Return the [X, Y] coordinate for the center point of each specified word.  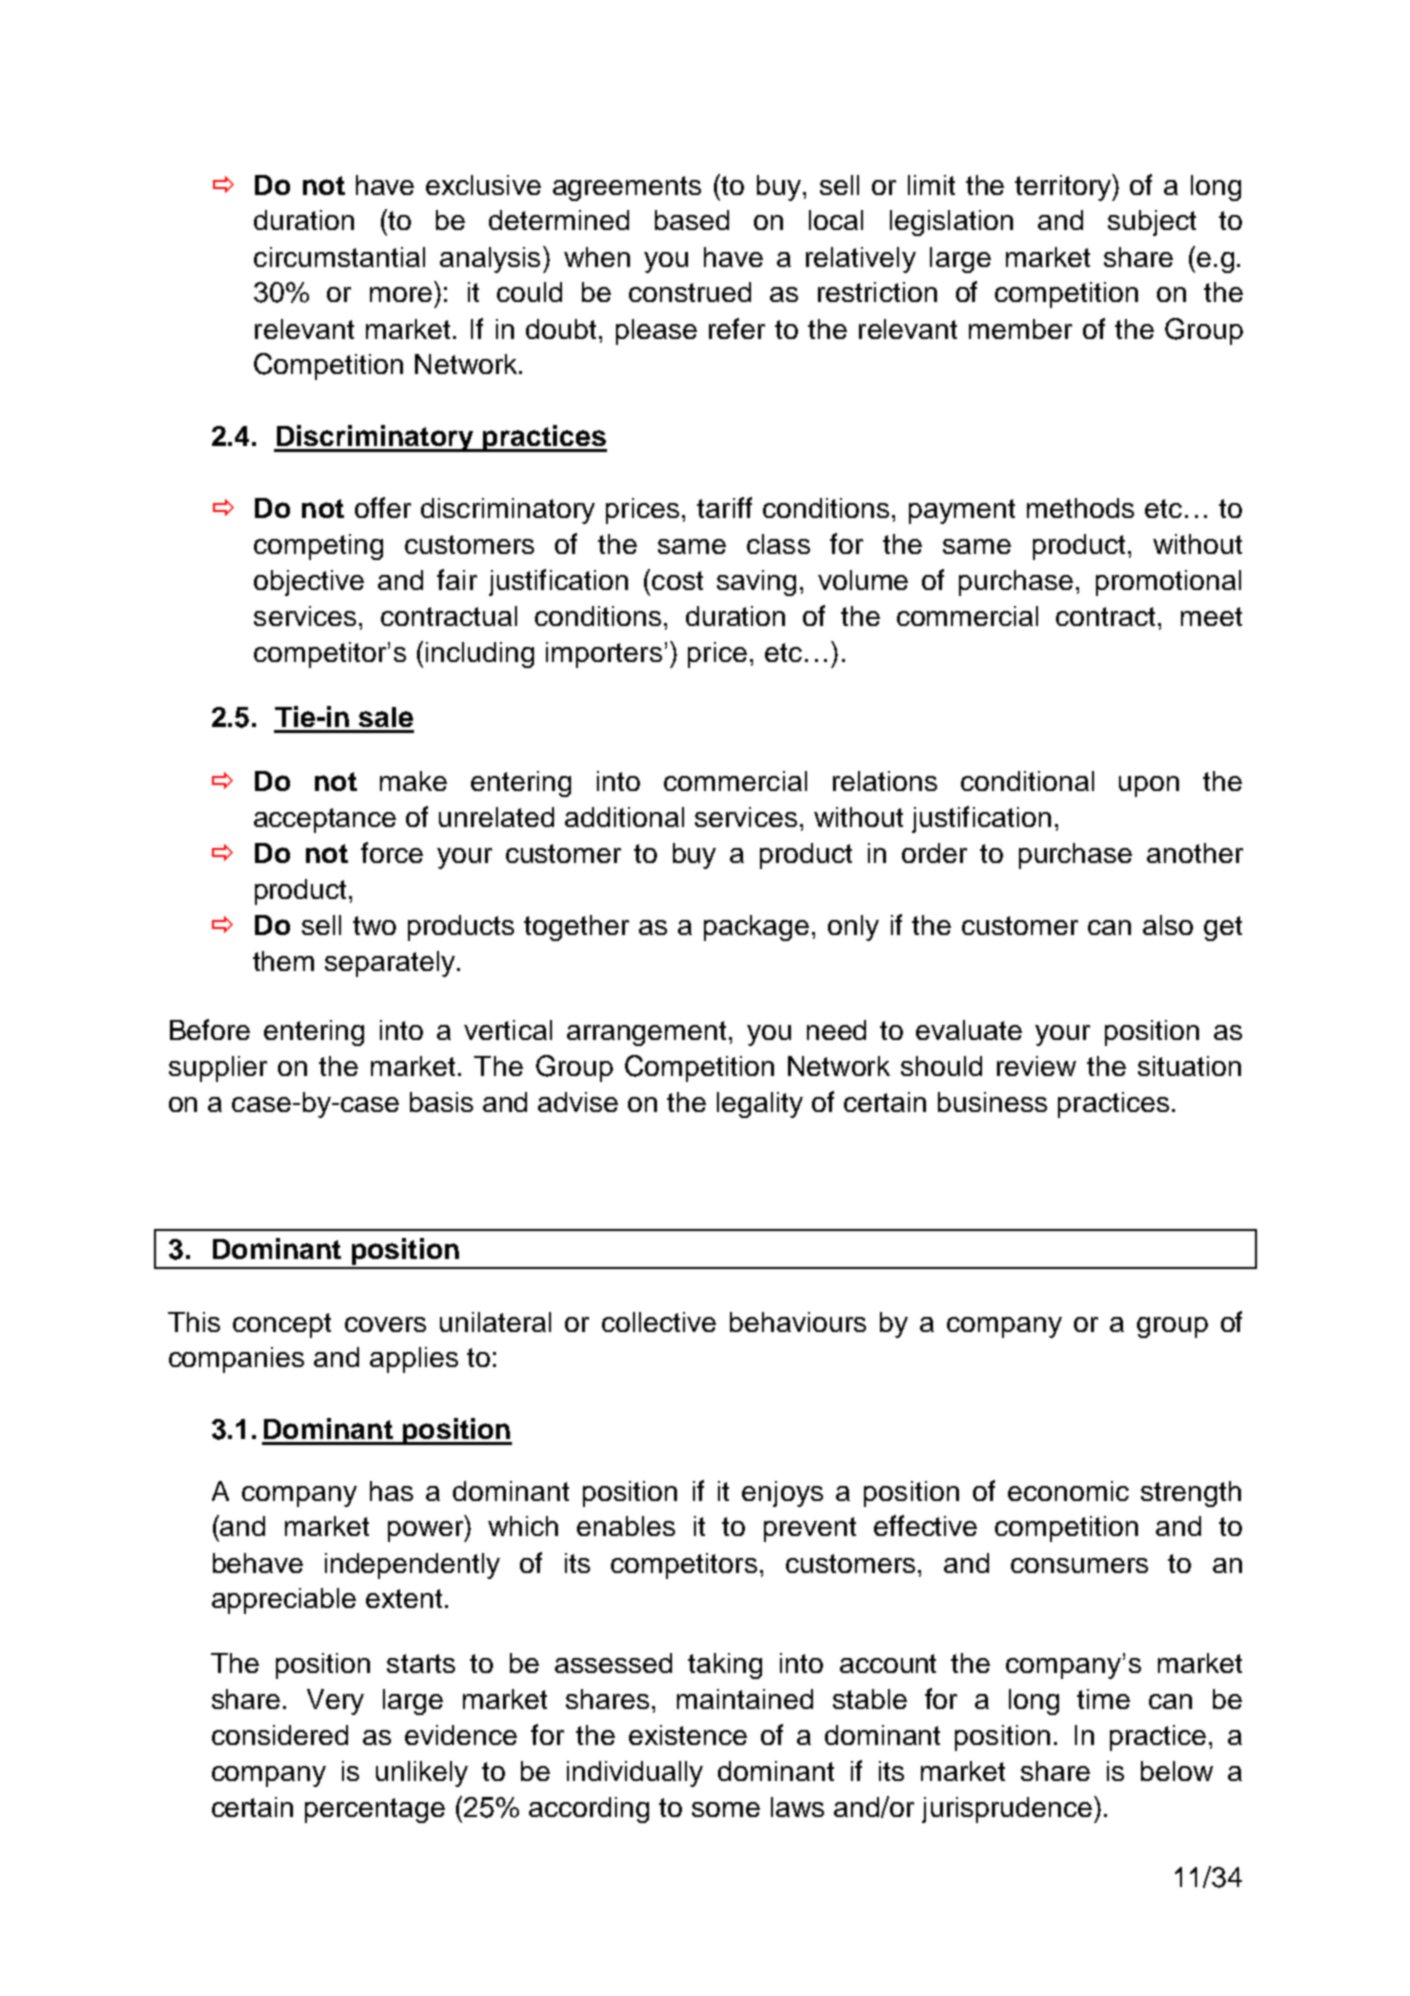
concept [282, 1325]
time [1103, 1699]
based [692, 220]
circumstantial [339, 257]
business [992, 1102]
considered [280, 1735]
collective [659, 1322]
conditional [1027, 781]
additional [624, 817]
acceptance [325, 820]
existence [688, 1735]
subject [1152, 223]
